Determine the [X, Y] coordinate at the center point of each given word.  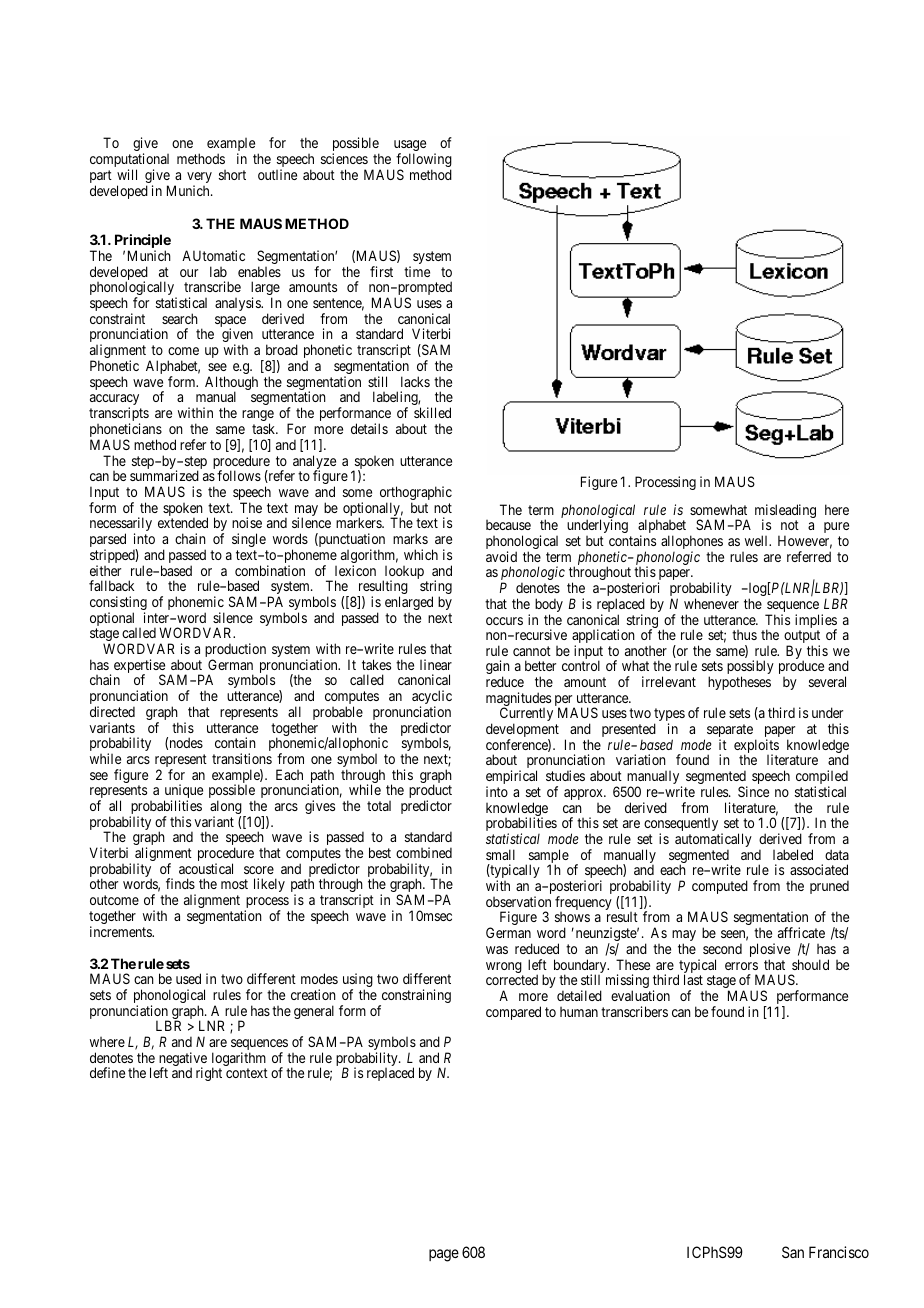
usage [410, 147]
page [444, 1255]
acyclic [432, 698]
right [209, 1074]
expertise [139, 667]
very [199, 179]
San [793, 1252]
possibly [750, 669]
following [424, 161]
